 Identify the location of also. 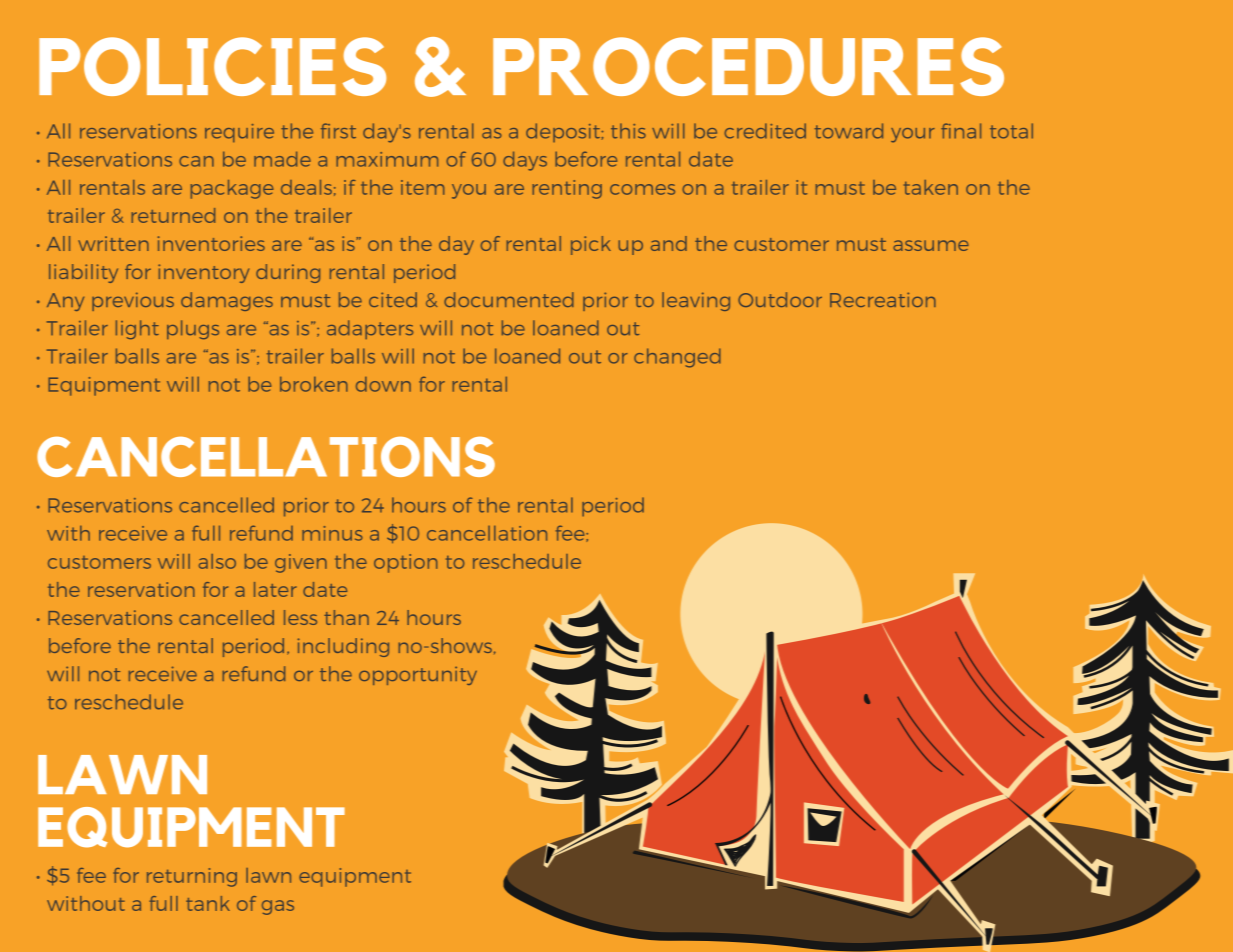
(217, 561).
